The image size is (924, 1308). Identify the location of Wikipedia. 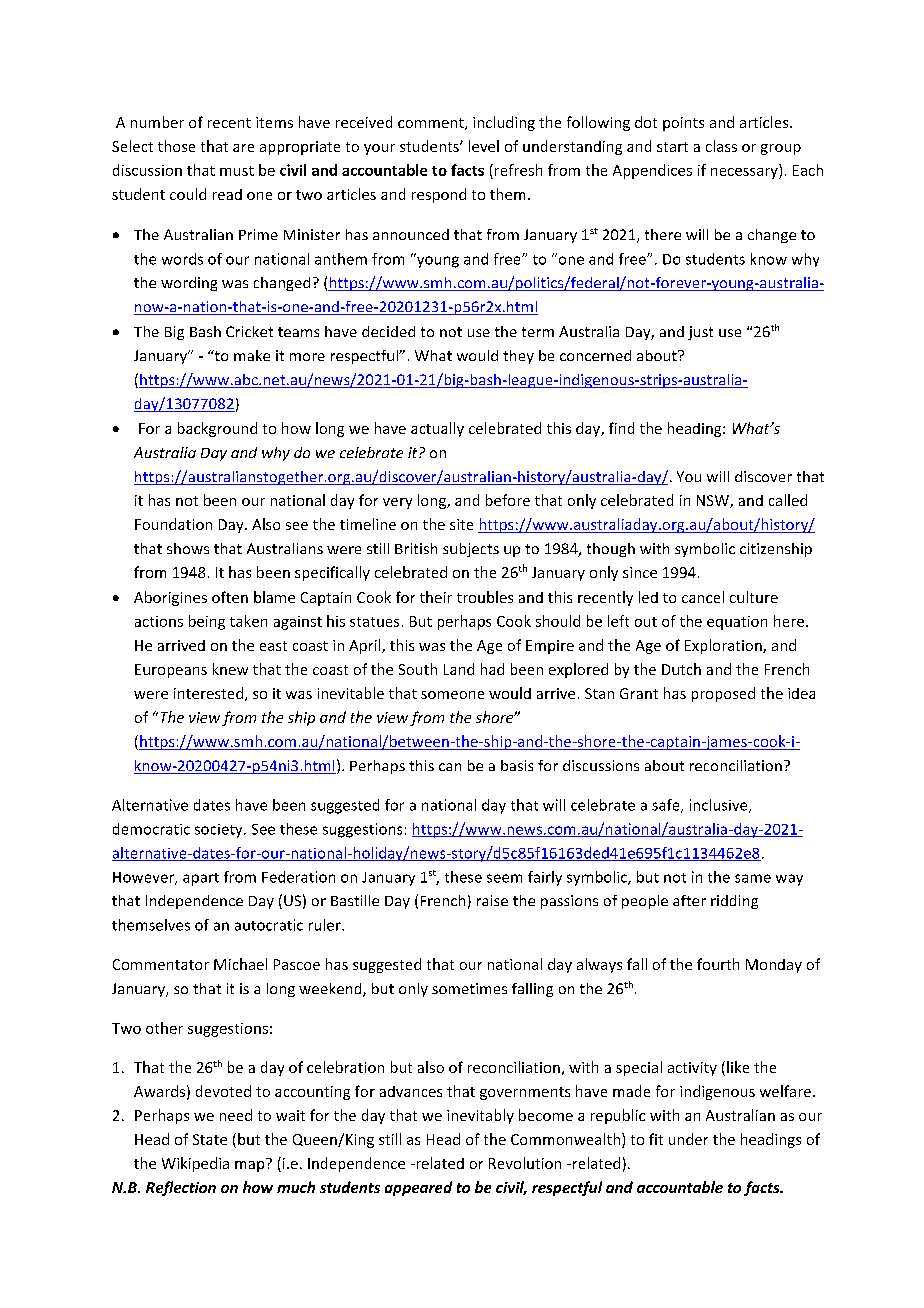
(195, 1164).
